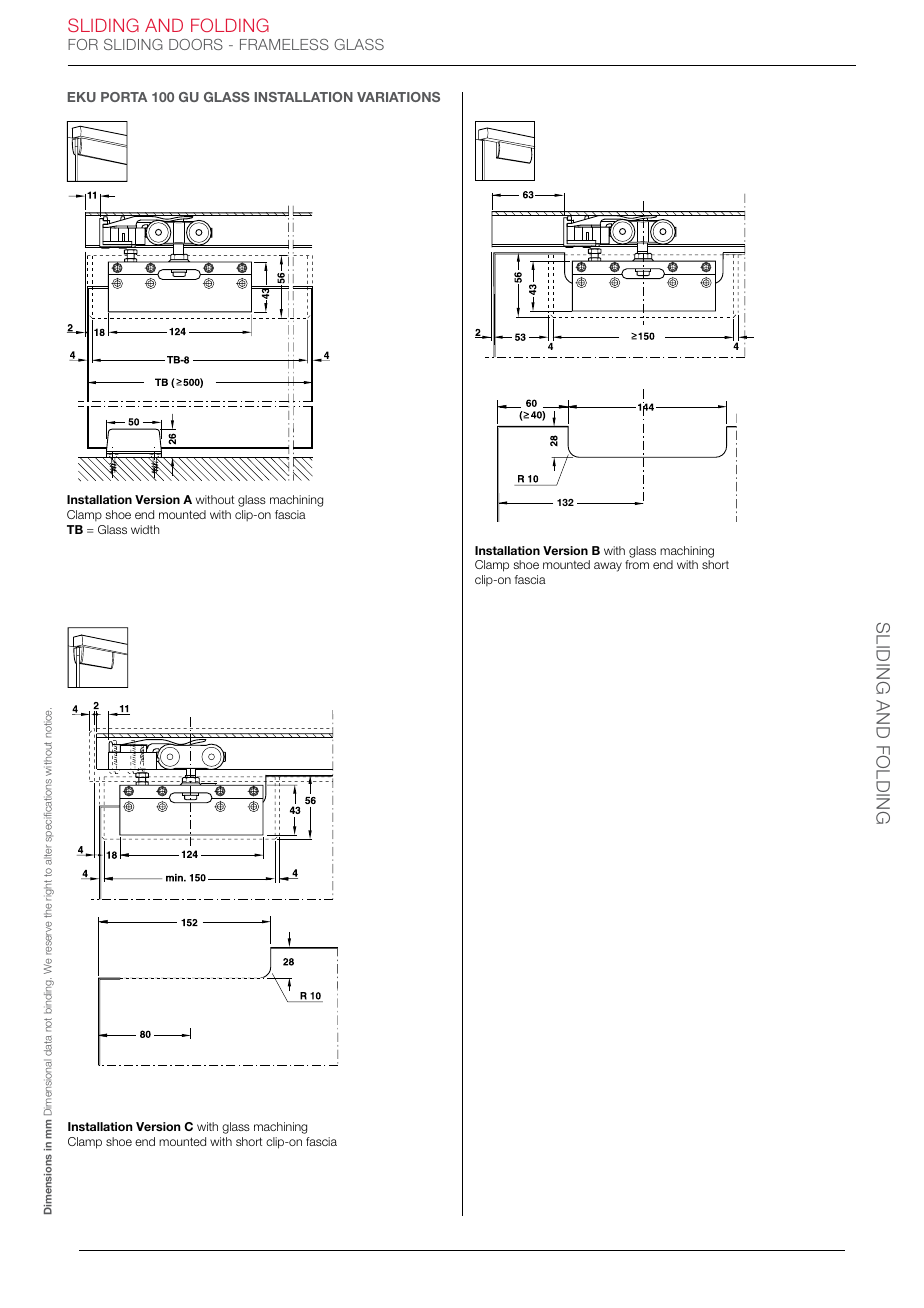 The width and height of the document is (924, 1308). I want to click on from, so click(637, 564).
